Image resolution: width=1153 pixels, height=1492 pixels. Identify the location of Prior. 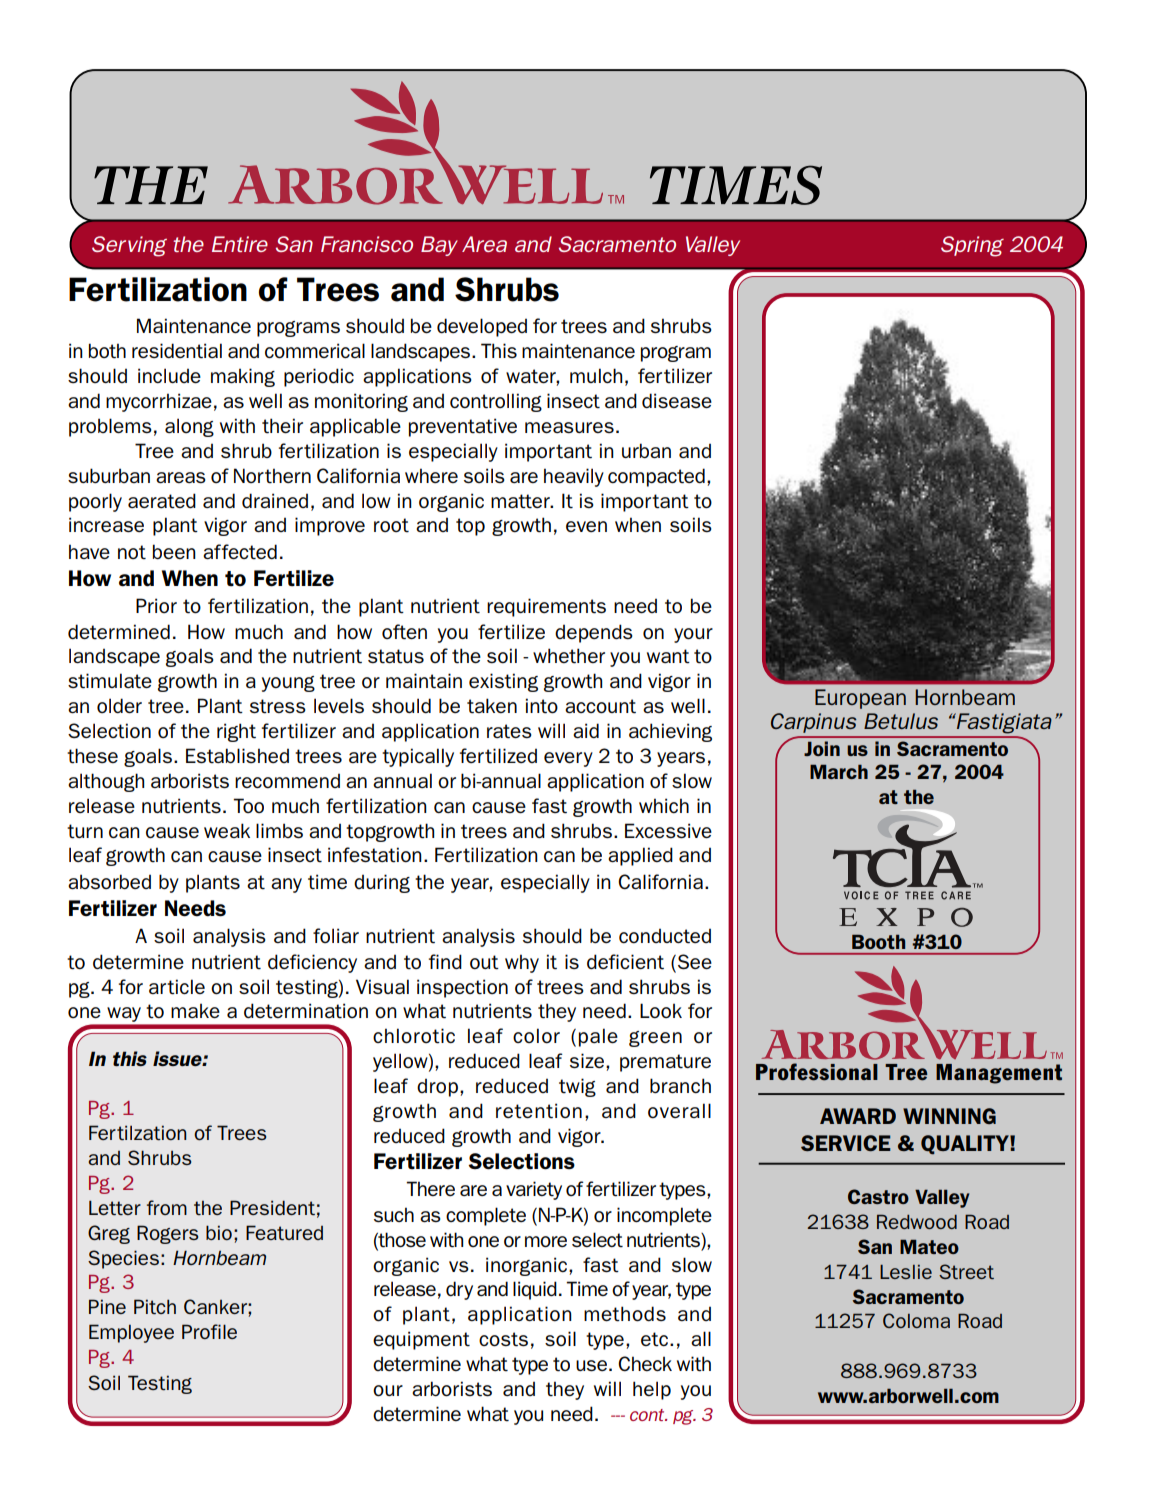
(156, 605).
